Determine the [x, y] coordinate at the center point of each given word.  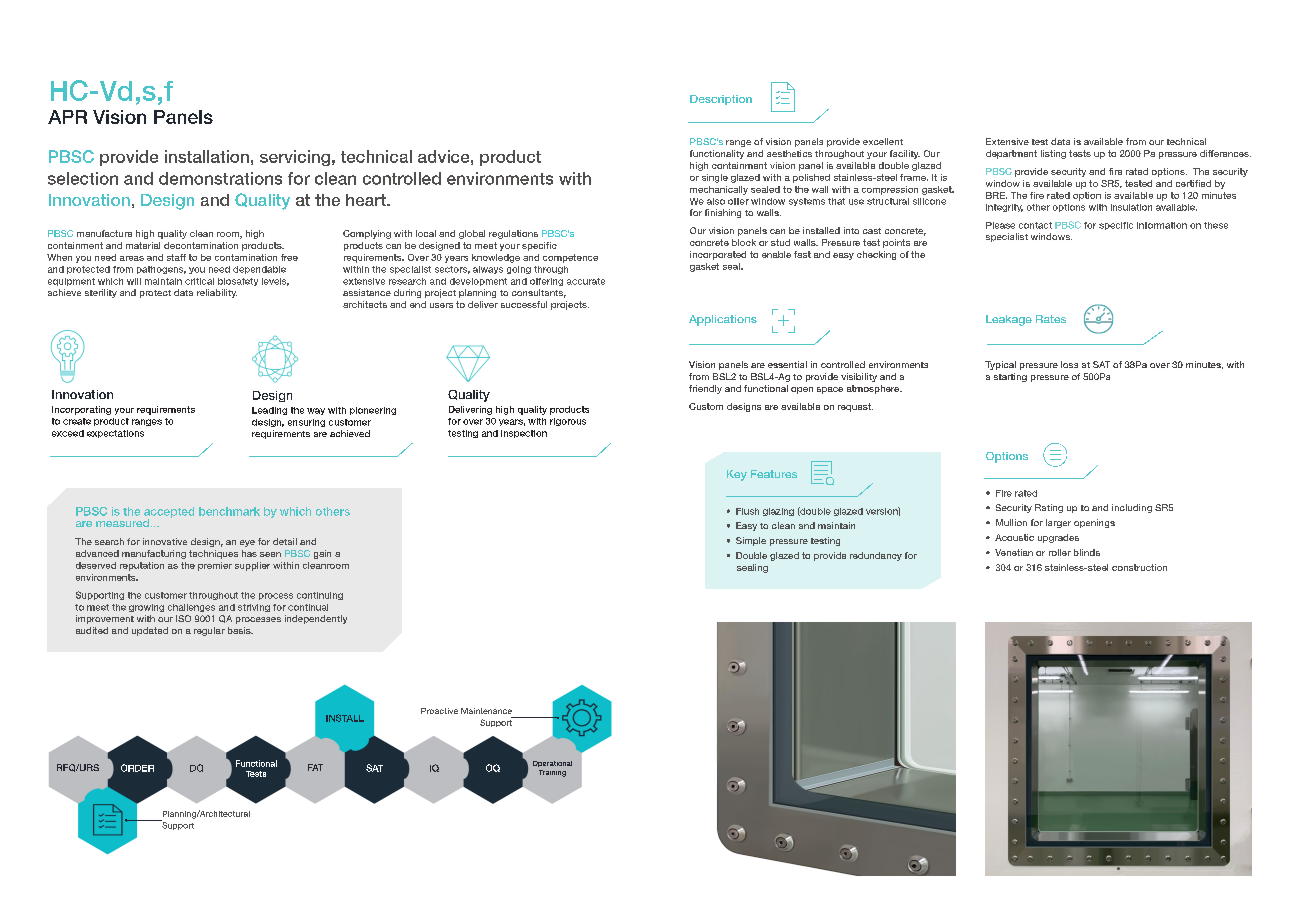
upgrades [1058, 538]
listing [1053, 154]
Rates [1051, 319]
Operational [552, 764]
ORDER [137, 768]
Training [552, 773]
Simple [751, 541]
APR [67, 117]
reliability [217, 293]
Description [721, 100]
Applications [723, 320]
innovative [165, 541]
